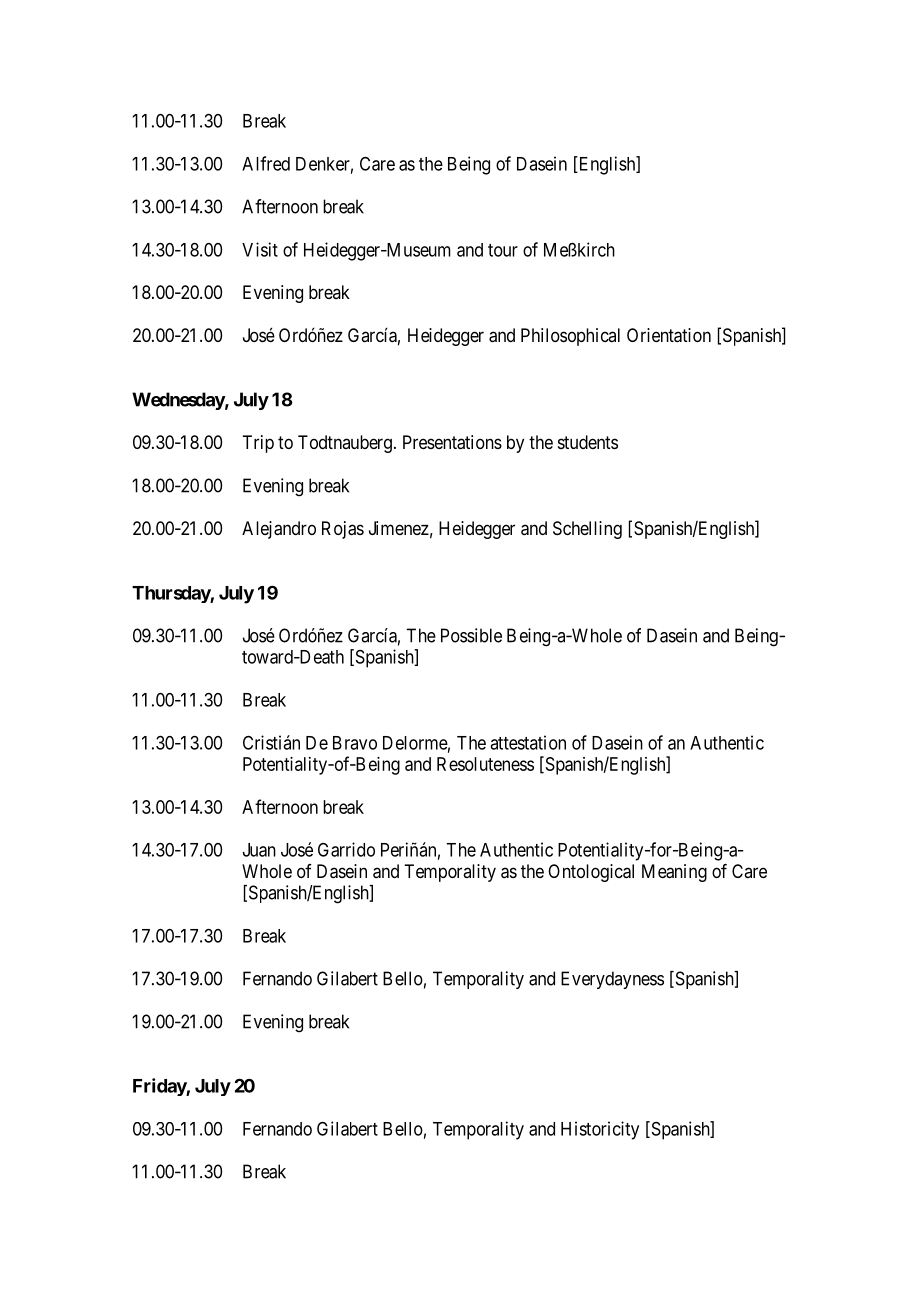  What do you see at coordinates (528, 742) in the screenshot?
I see `attestation` at bounding box center [528, 742].
